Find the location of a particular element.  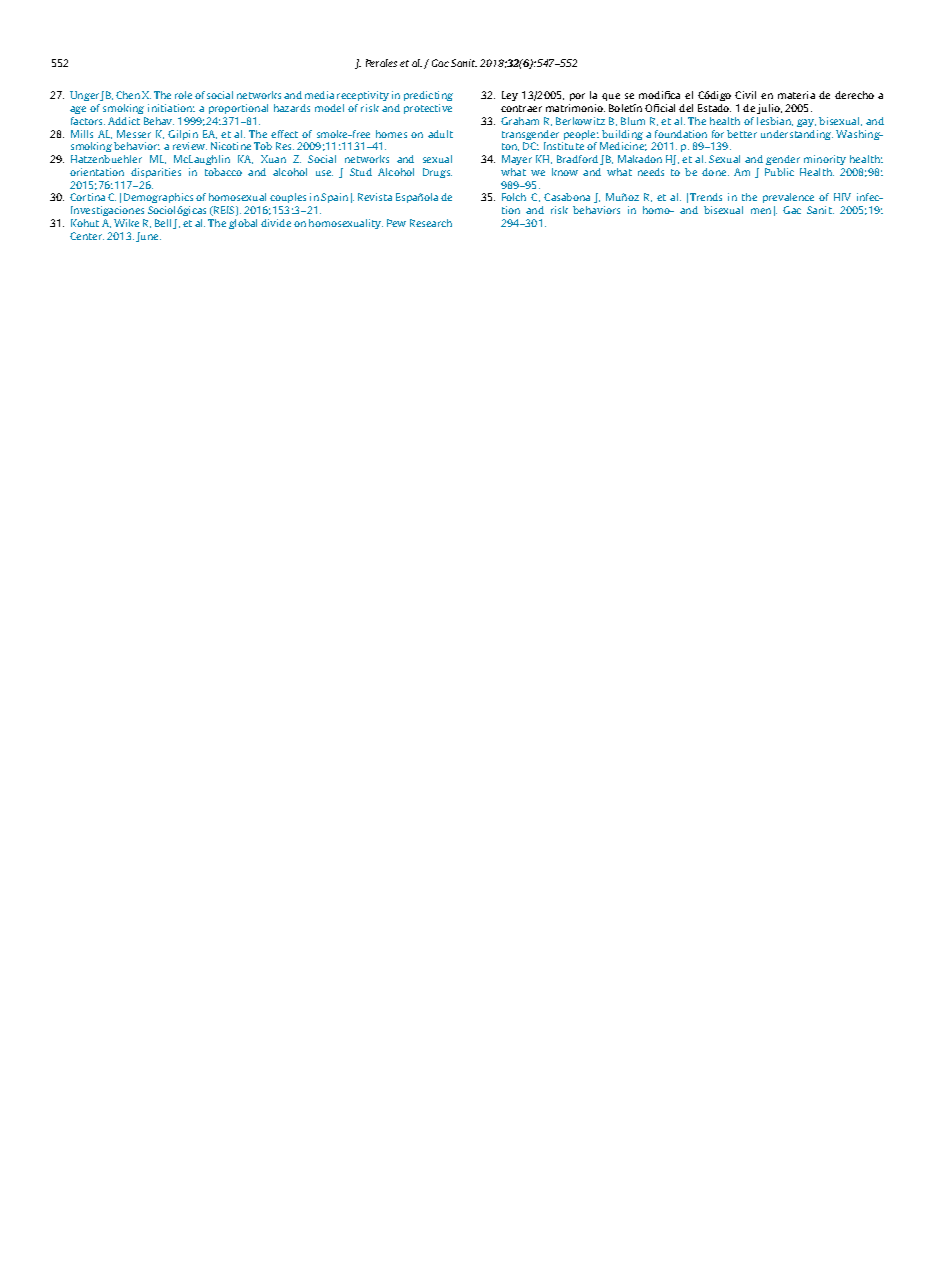

Research is located at coordinates (431, 223).
